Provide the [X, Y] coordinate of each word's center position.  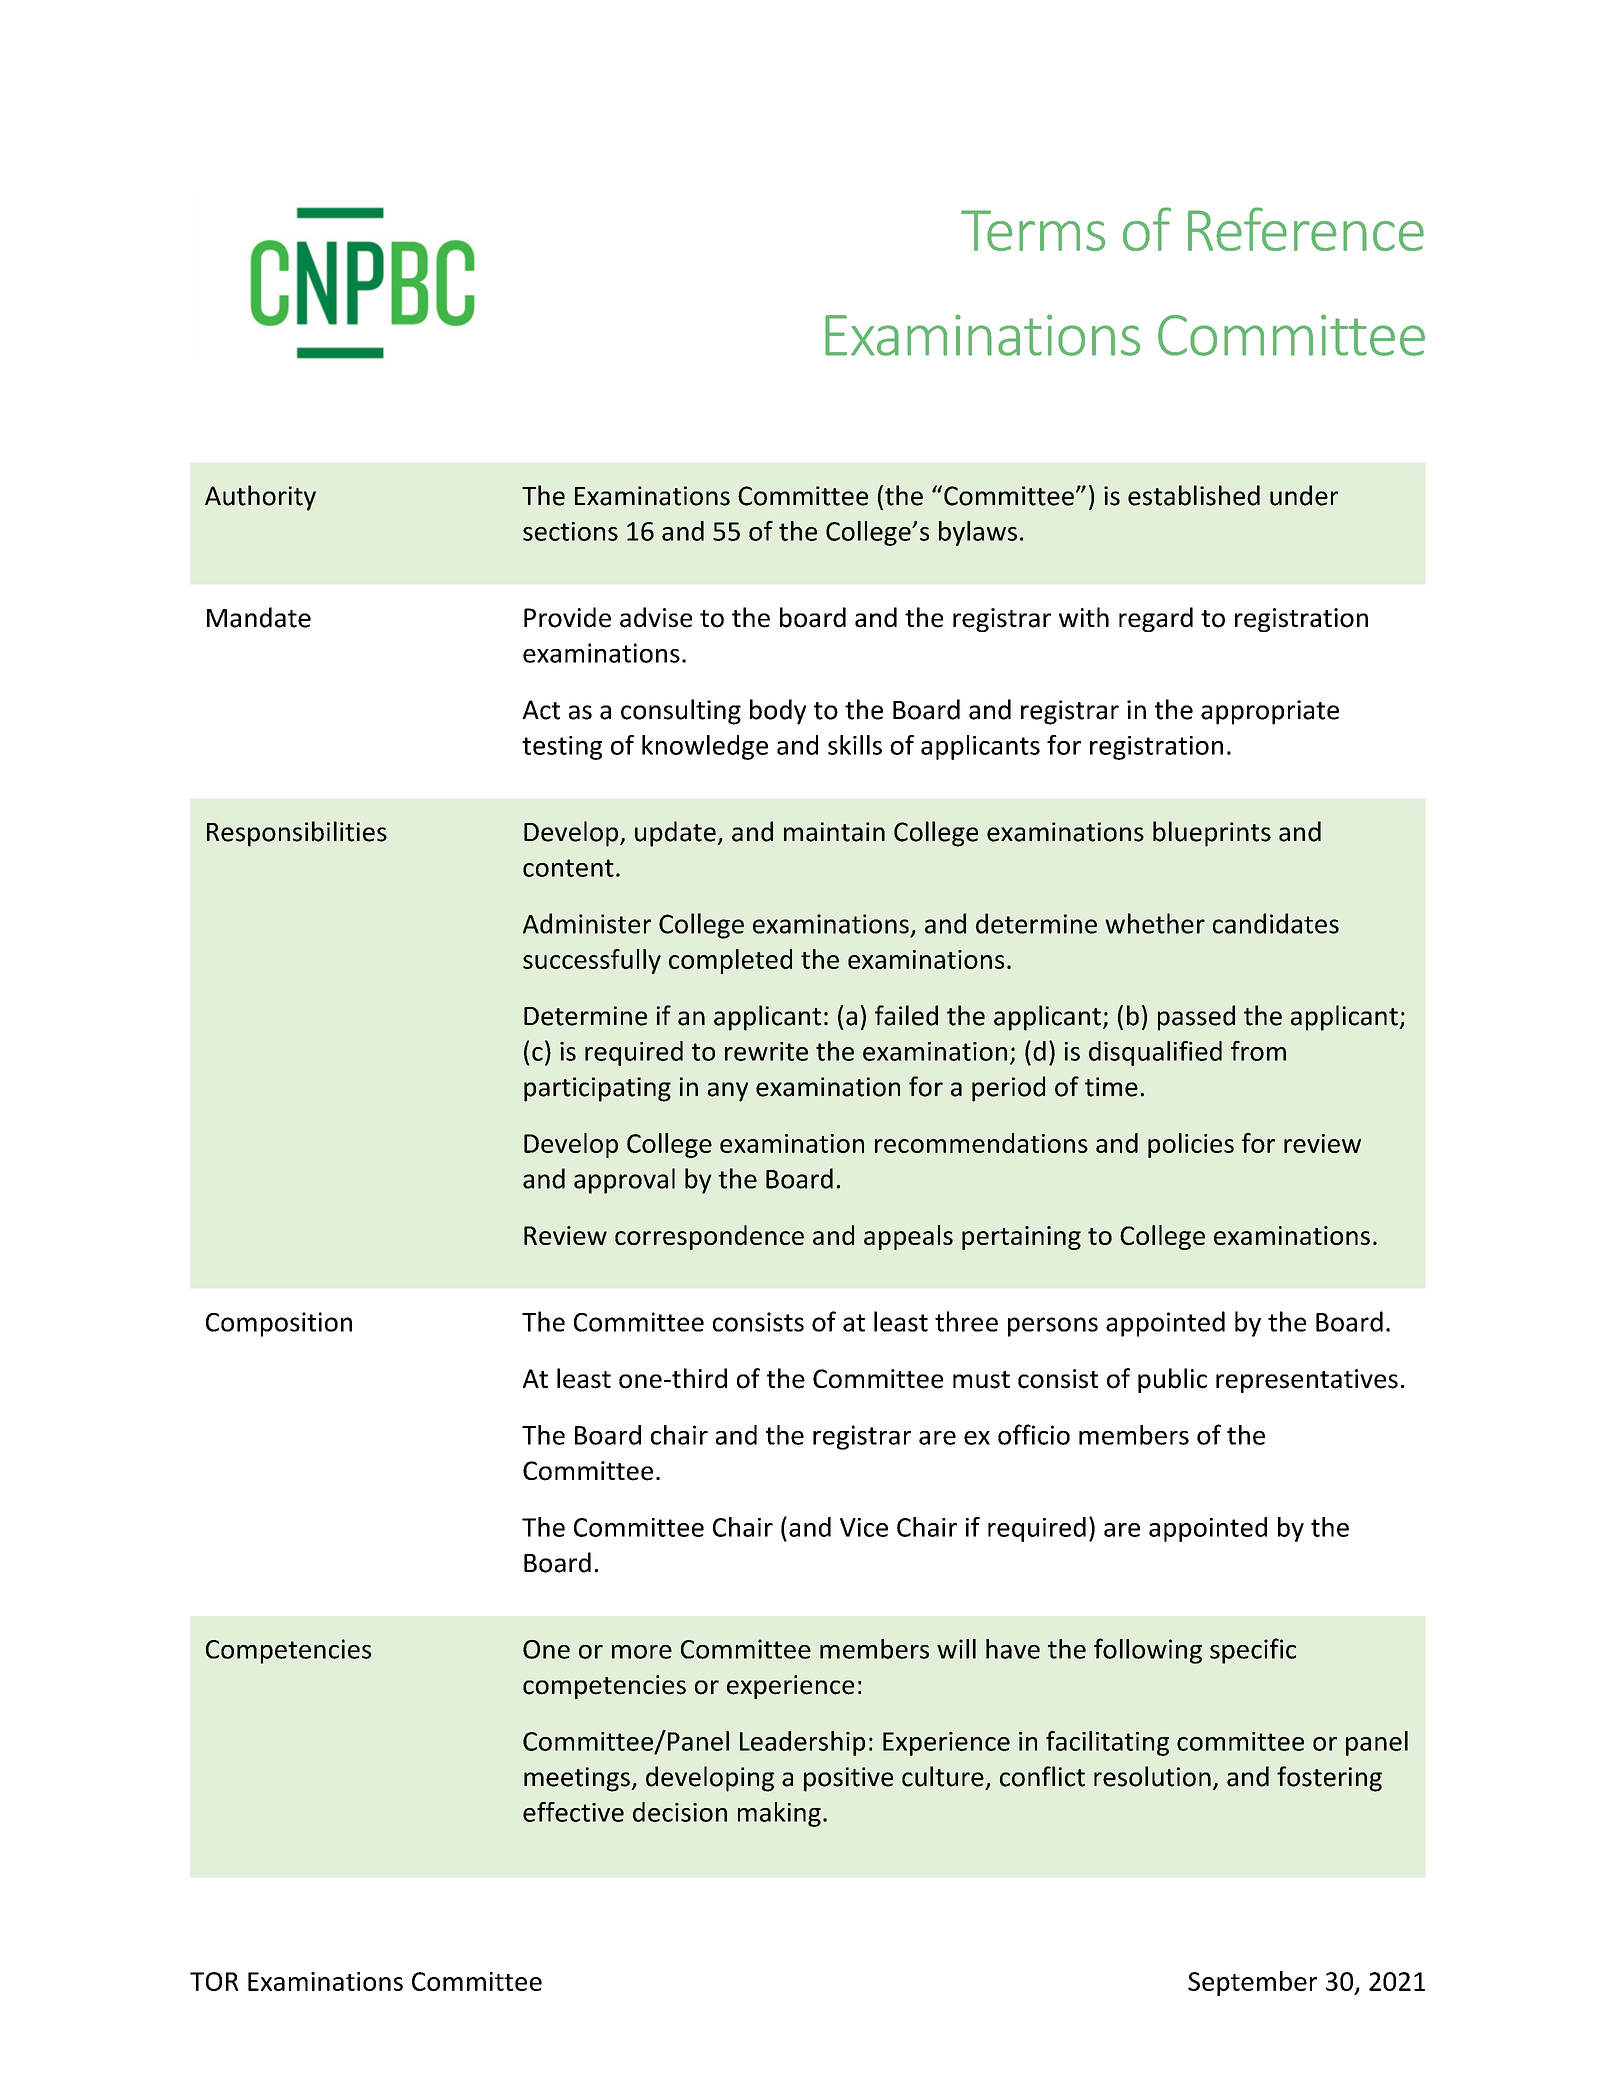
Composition [279, 1324]
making [779, 1814]
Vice [864, 1527]
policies [1191, 1145]
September [1252, 1983]
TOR [214, 1981]
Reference [1306, 229]
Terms [1033, 230]
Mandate [259, 617]
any [728, 1092]
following [1148, 1651]
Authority [260, 498]
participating [597, 1089]
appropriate [1270, 712]
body [778, 712]
